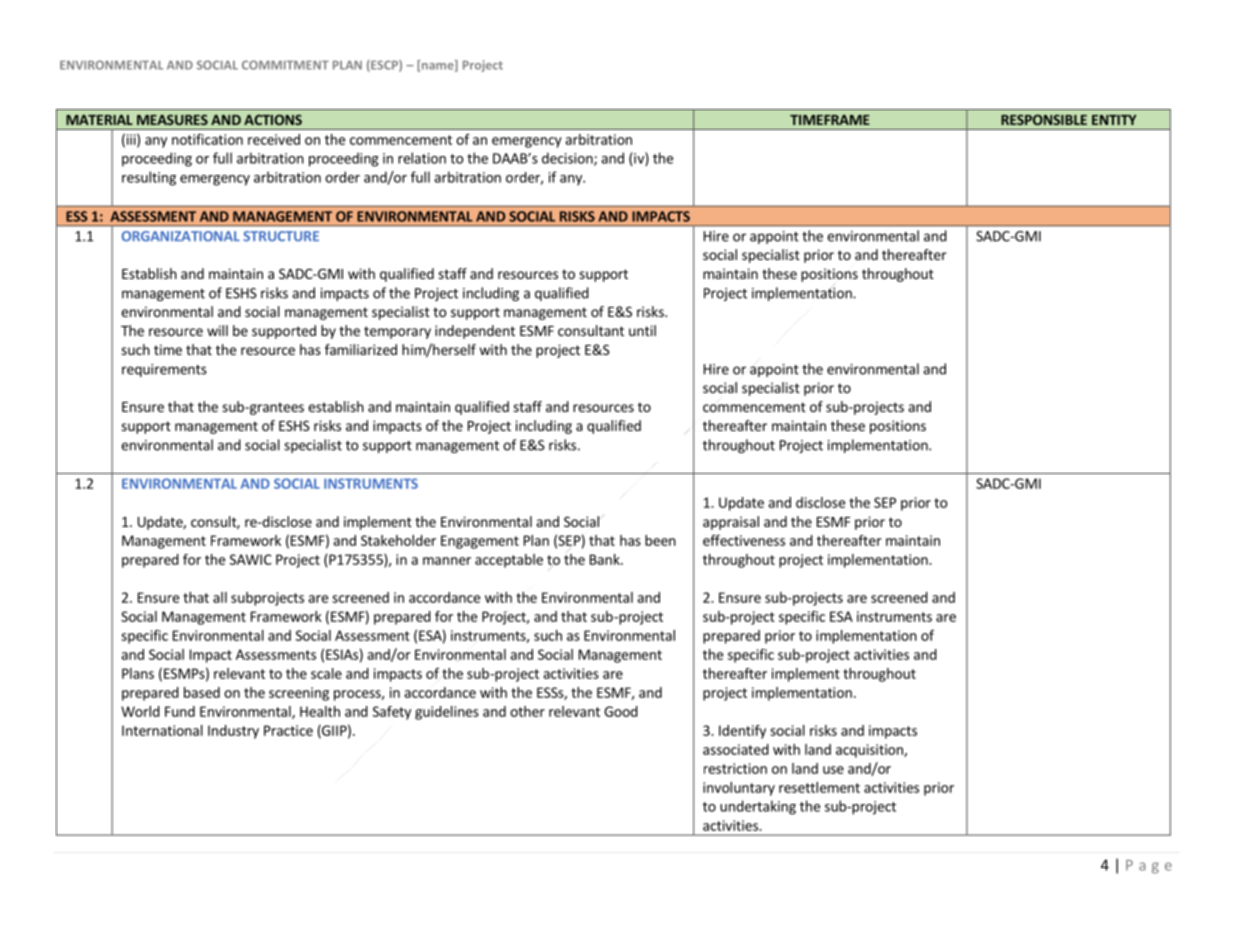  I want to click on all, so click(220, 597).
